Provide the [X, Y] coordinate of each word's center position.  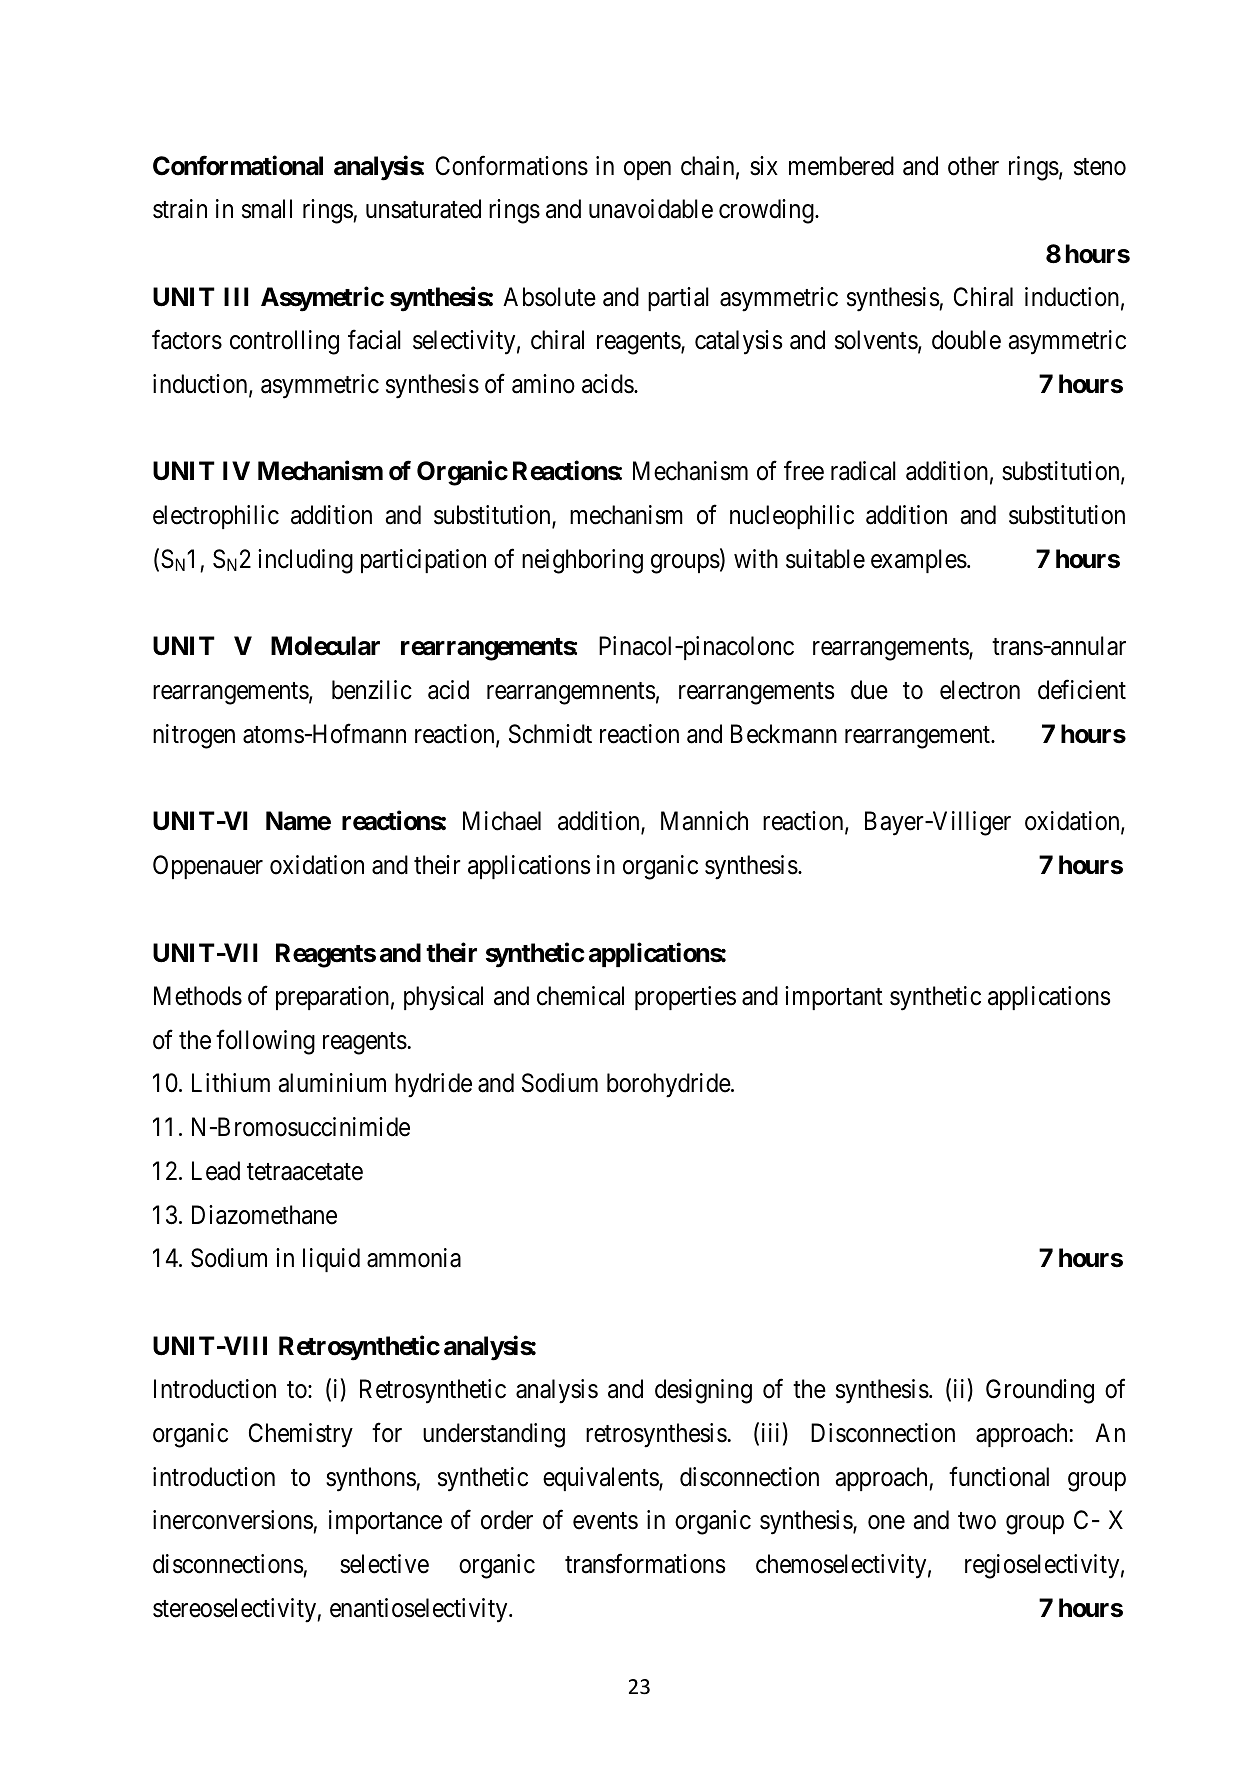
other [973, 166]
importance [385, 1522]
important [834, 998]
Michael [502, 821]
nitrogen [194, 736]
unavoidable [651, 209]
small [267, 209]
